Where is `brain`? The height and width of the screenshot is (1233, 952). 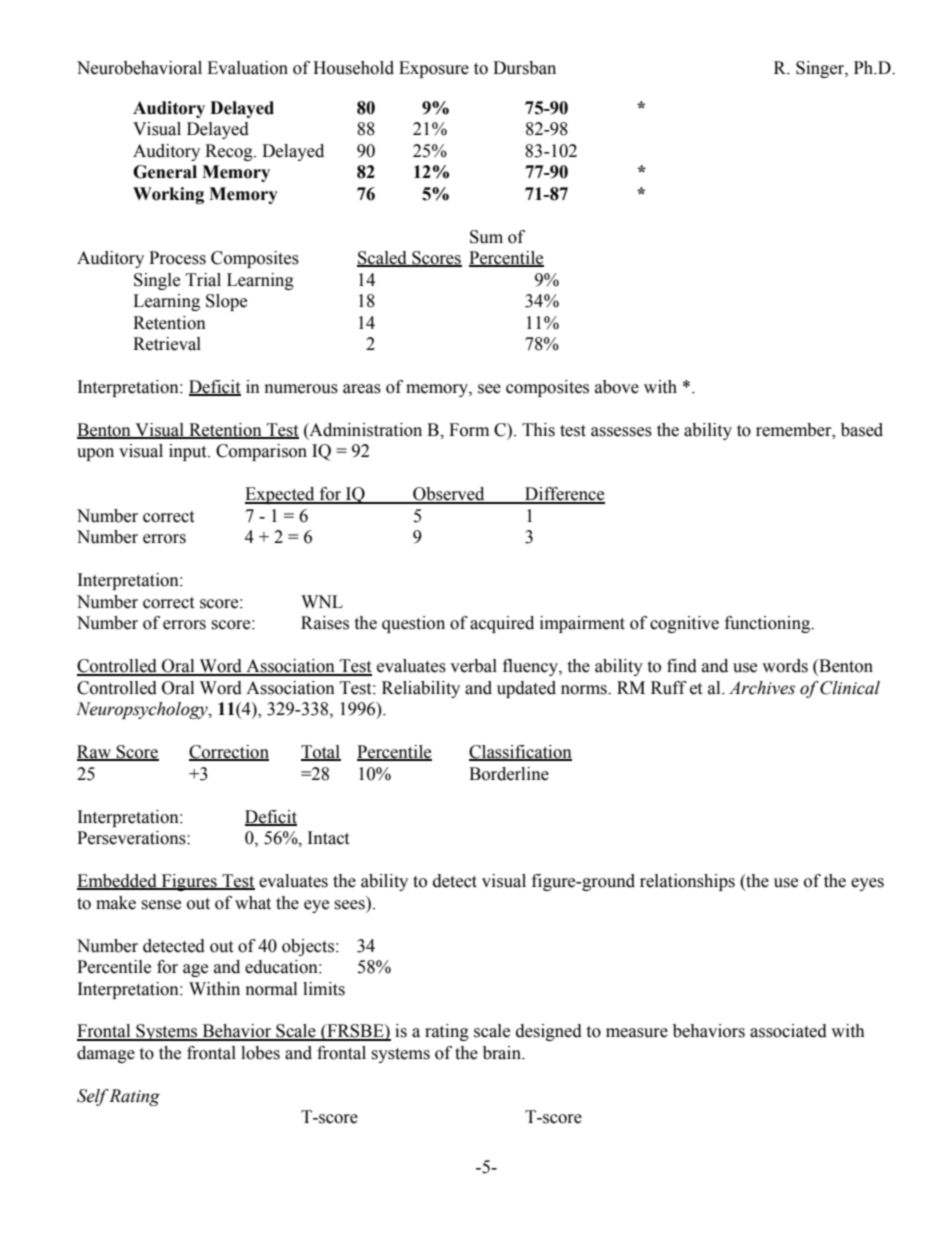 brain is located at coordinates (503, 1053).
